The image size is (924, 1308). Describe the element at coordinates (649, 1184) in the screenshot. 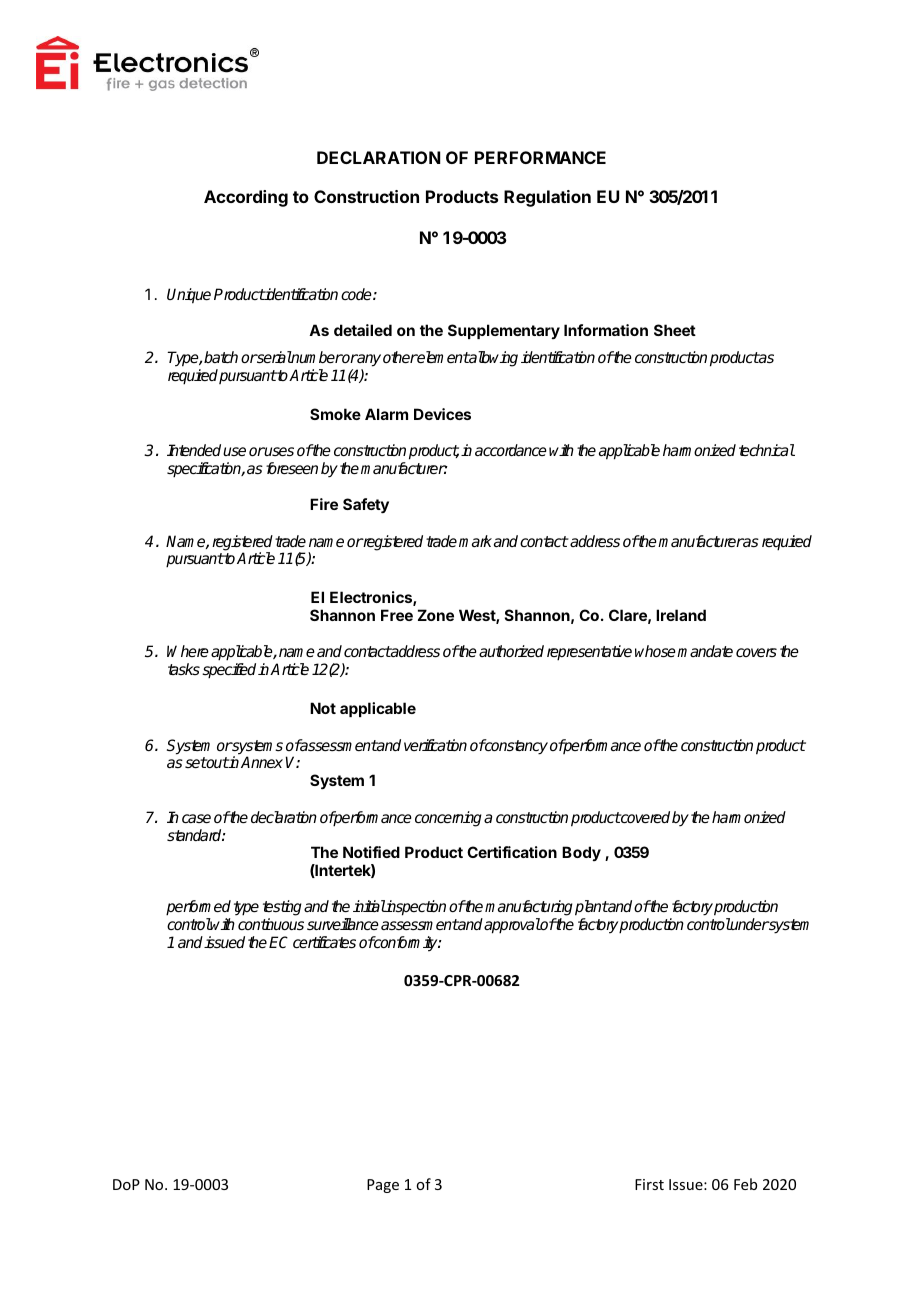

I see `First` at that location.
